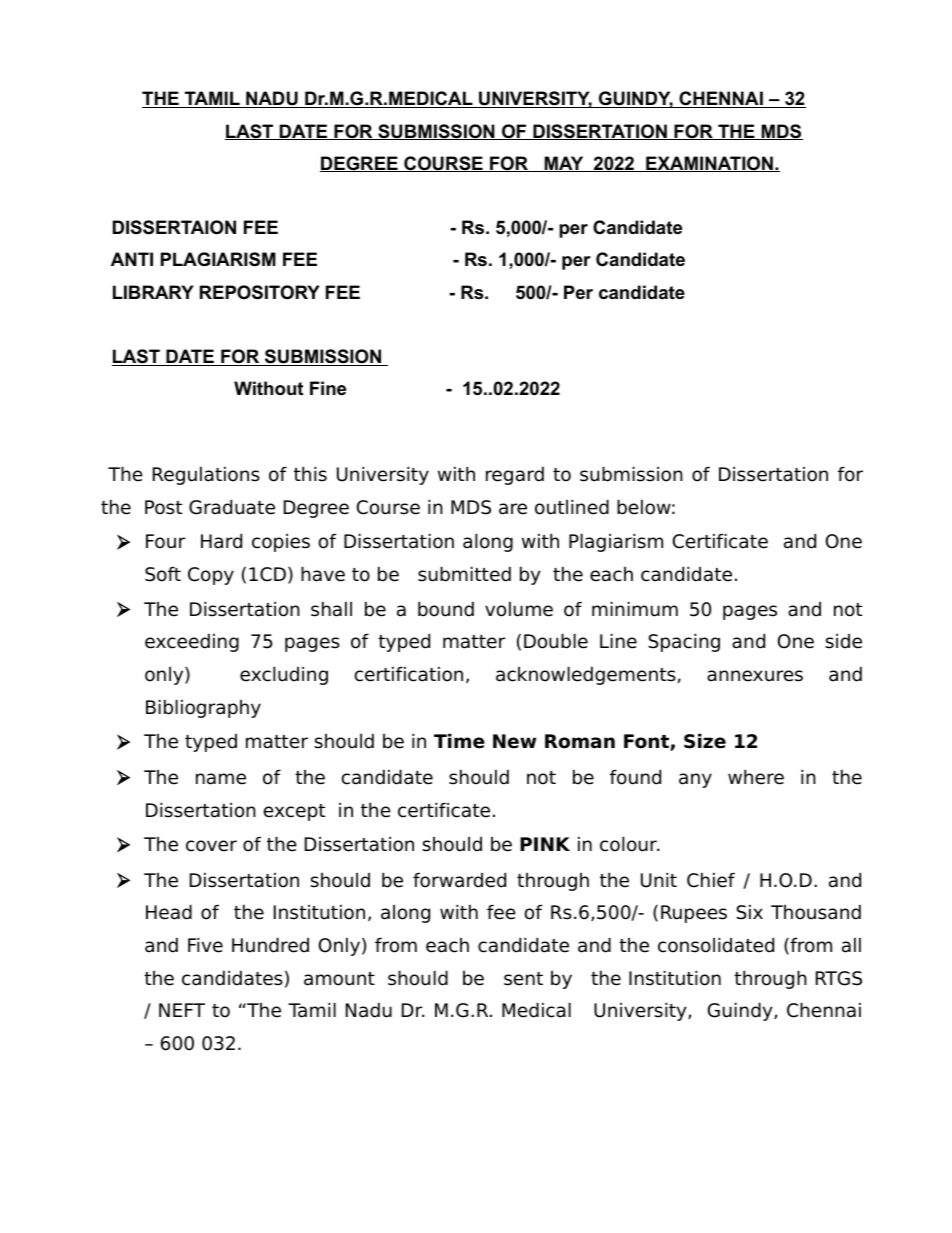 The image size is (952, 1233). I want to click on sent, so click(523, 979).
